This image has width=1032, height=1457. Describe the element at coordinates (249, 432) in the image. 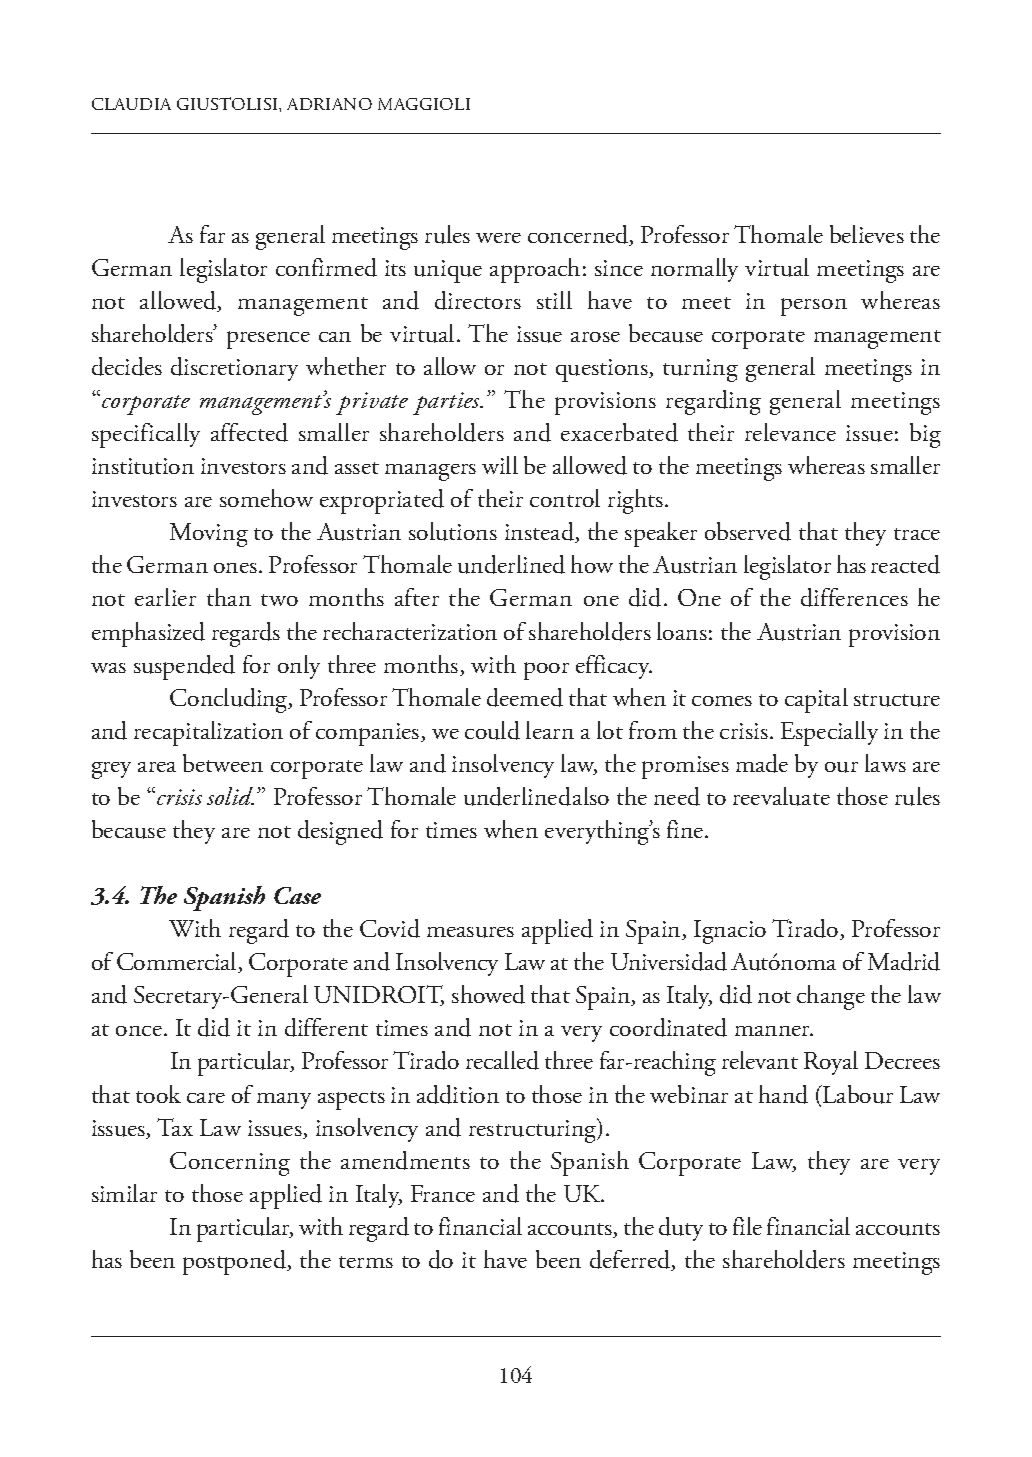

I see `affected` at that location.
